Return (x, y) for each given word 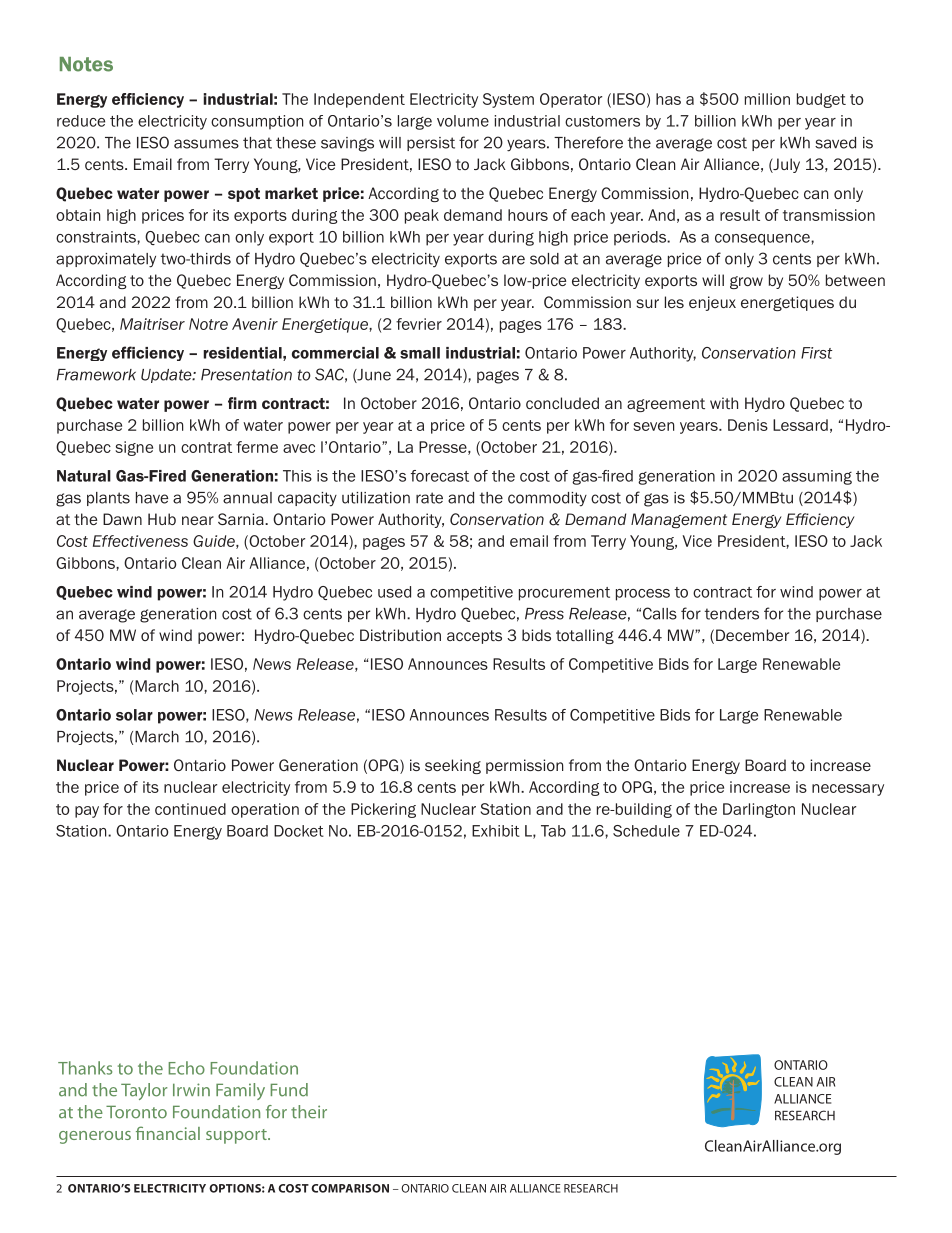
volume (463, 121)
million (767, 99)
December (752, 635)
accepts (474, 637)
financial (168, 1133)
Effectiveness (140, 541)
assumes (206, 144)
